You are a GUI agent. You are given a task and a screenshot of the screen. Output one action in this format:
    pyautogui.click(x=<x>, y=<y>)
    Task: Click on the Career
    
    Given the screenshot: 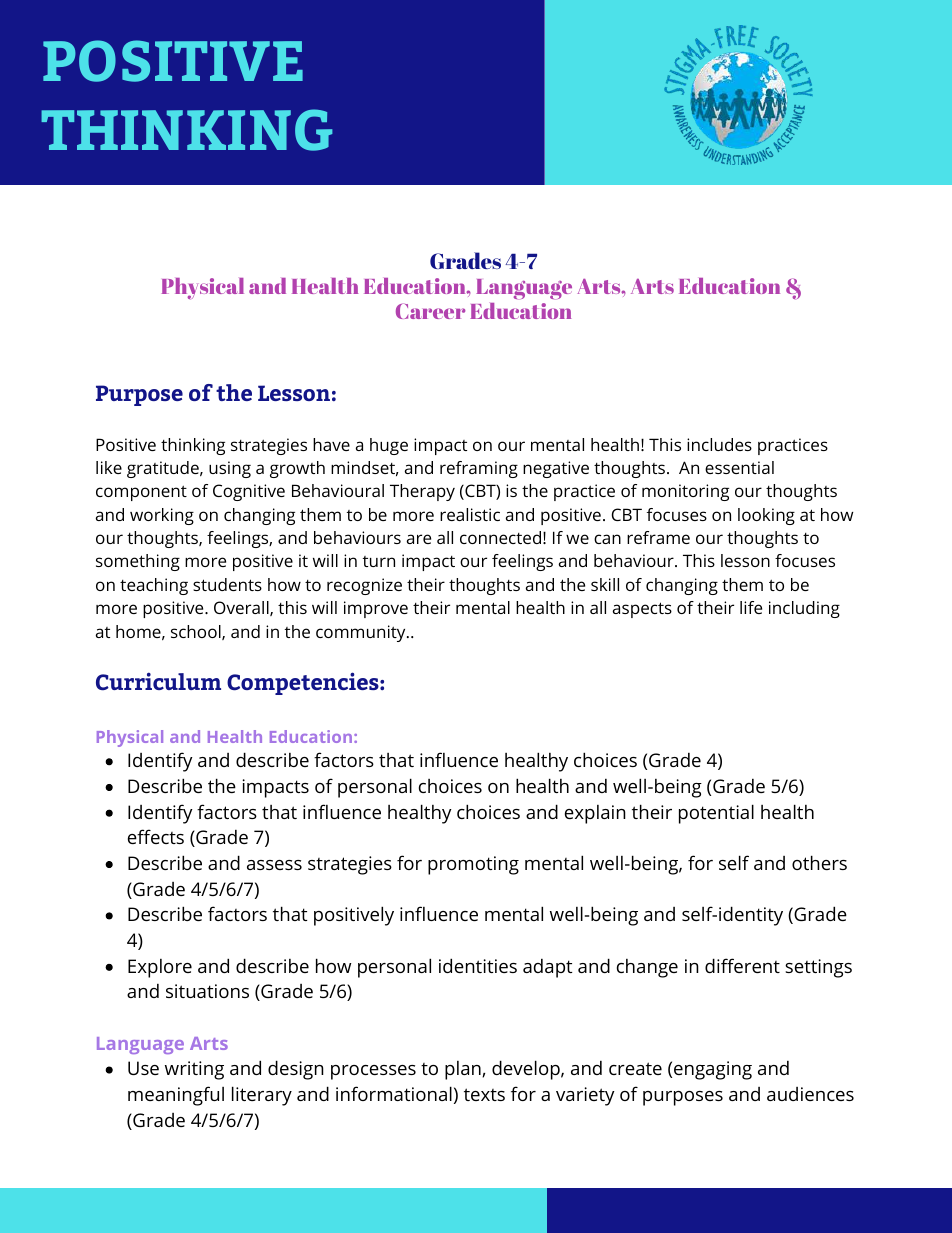 What is the action you would take?
    pyautogui.click(x=430, y=311)
